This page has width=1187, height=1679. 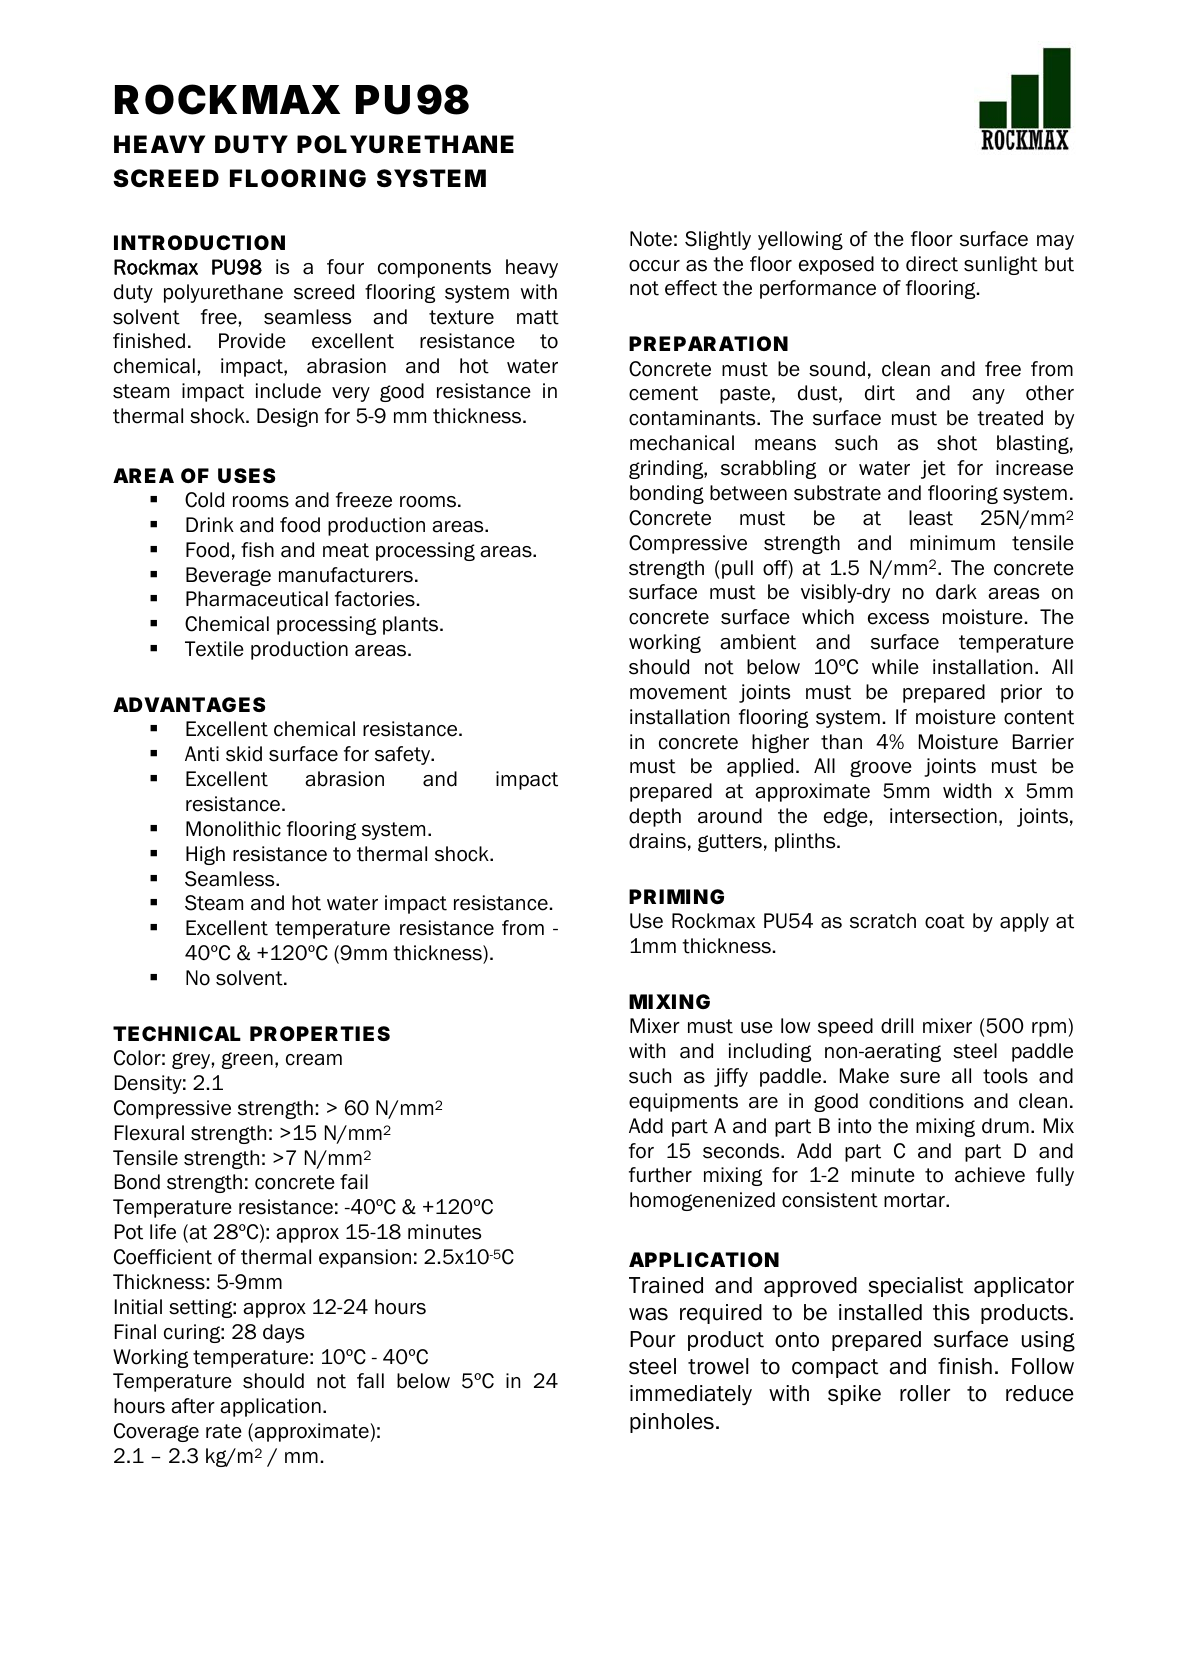 I want to click on Monolithic, so click(x=233, y=829).
